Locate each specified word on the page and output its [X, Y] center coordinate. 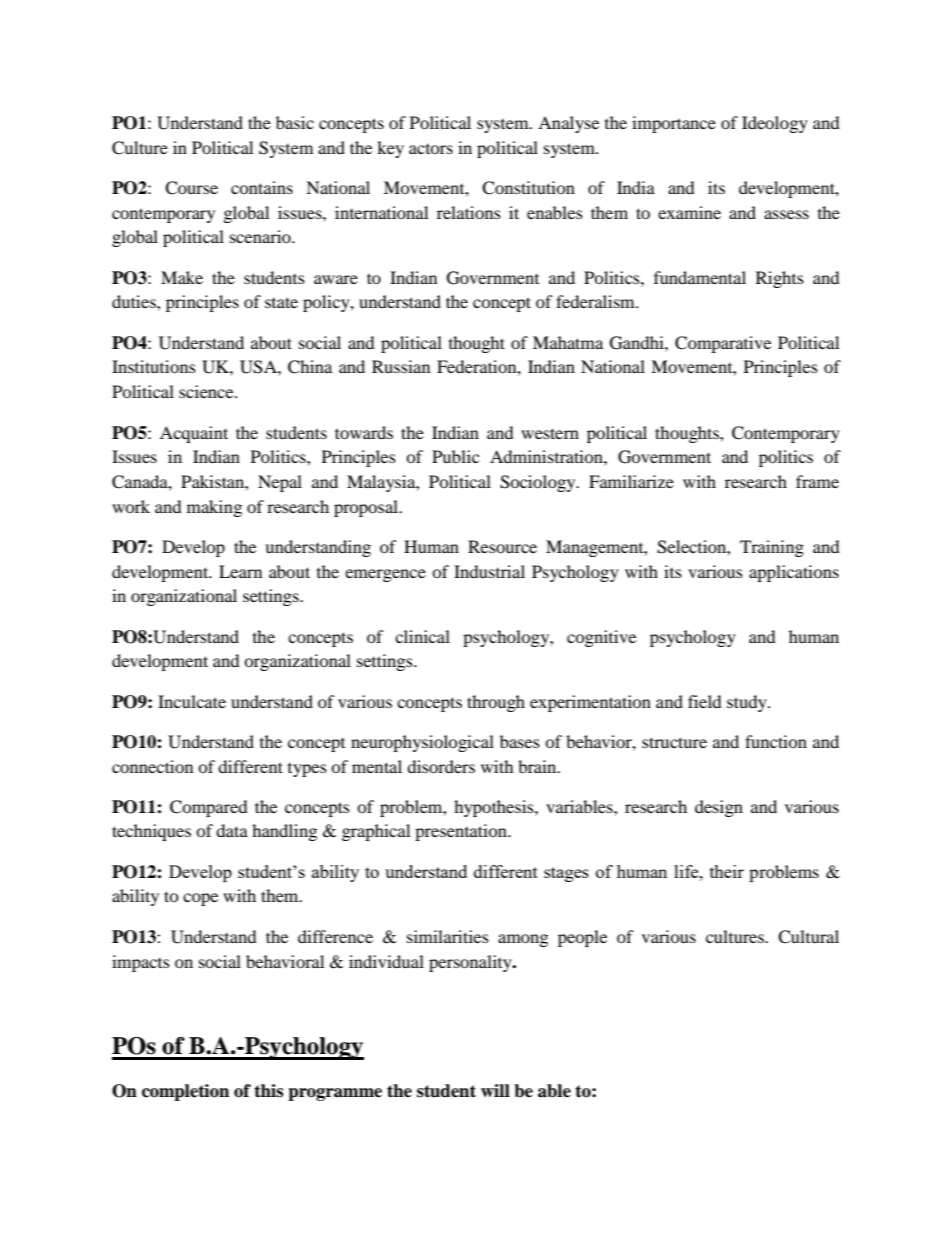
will [495, 1090]
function [776, 741]
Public [455, 456]
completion [185, 1092]
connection [152, 766]
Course [191, 188]
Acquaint [194, 434]
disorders [441, 766]
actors [431, 149]
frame [817, 481]
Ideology [775, 124]
